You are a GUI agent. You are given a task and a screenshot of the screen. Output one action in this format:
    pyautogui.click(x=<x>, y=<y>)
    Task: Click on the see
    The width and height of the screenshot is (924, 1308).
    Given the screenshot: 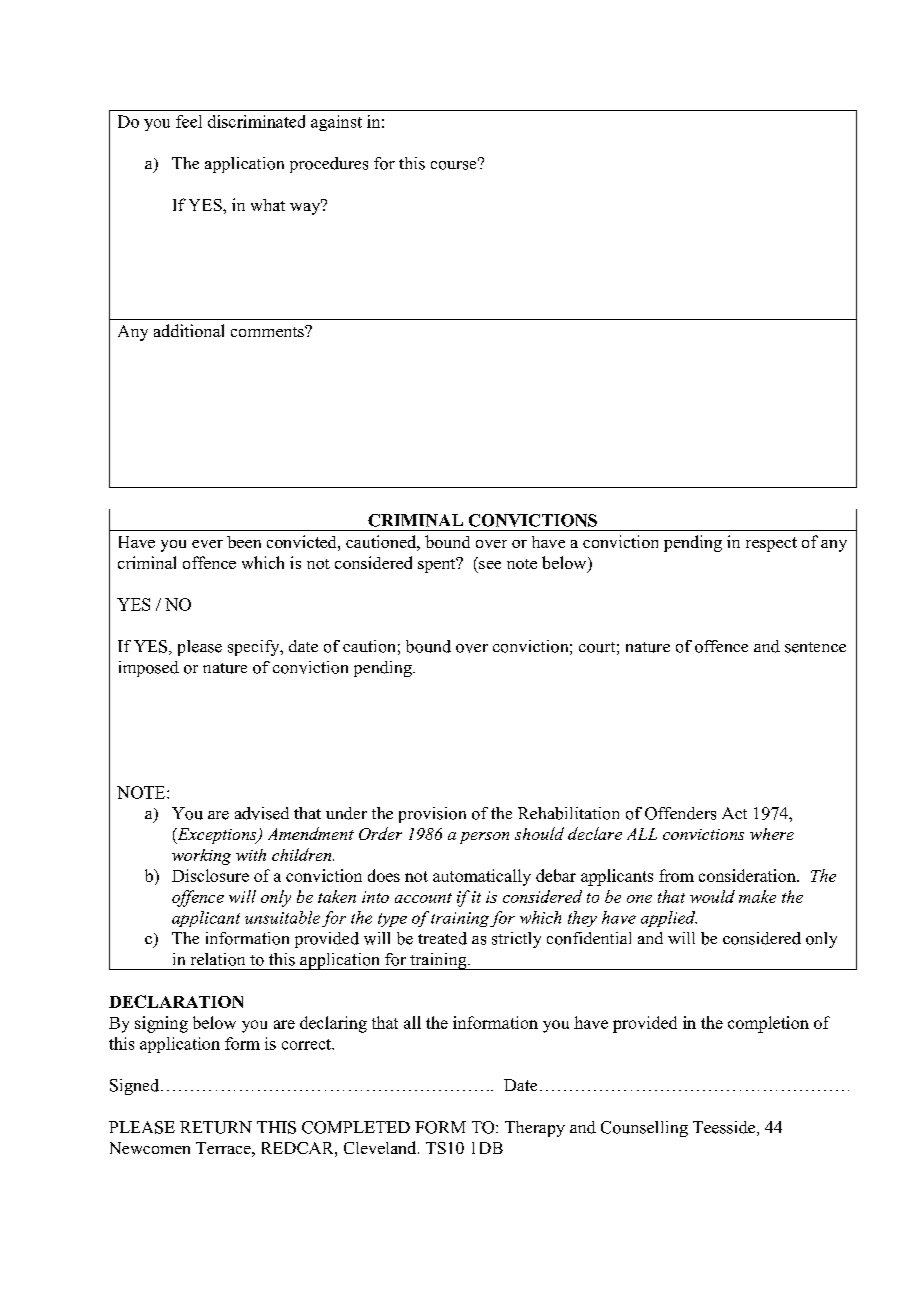 What is the action you would take?
    pyautogui.click(x=490, y=565)
